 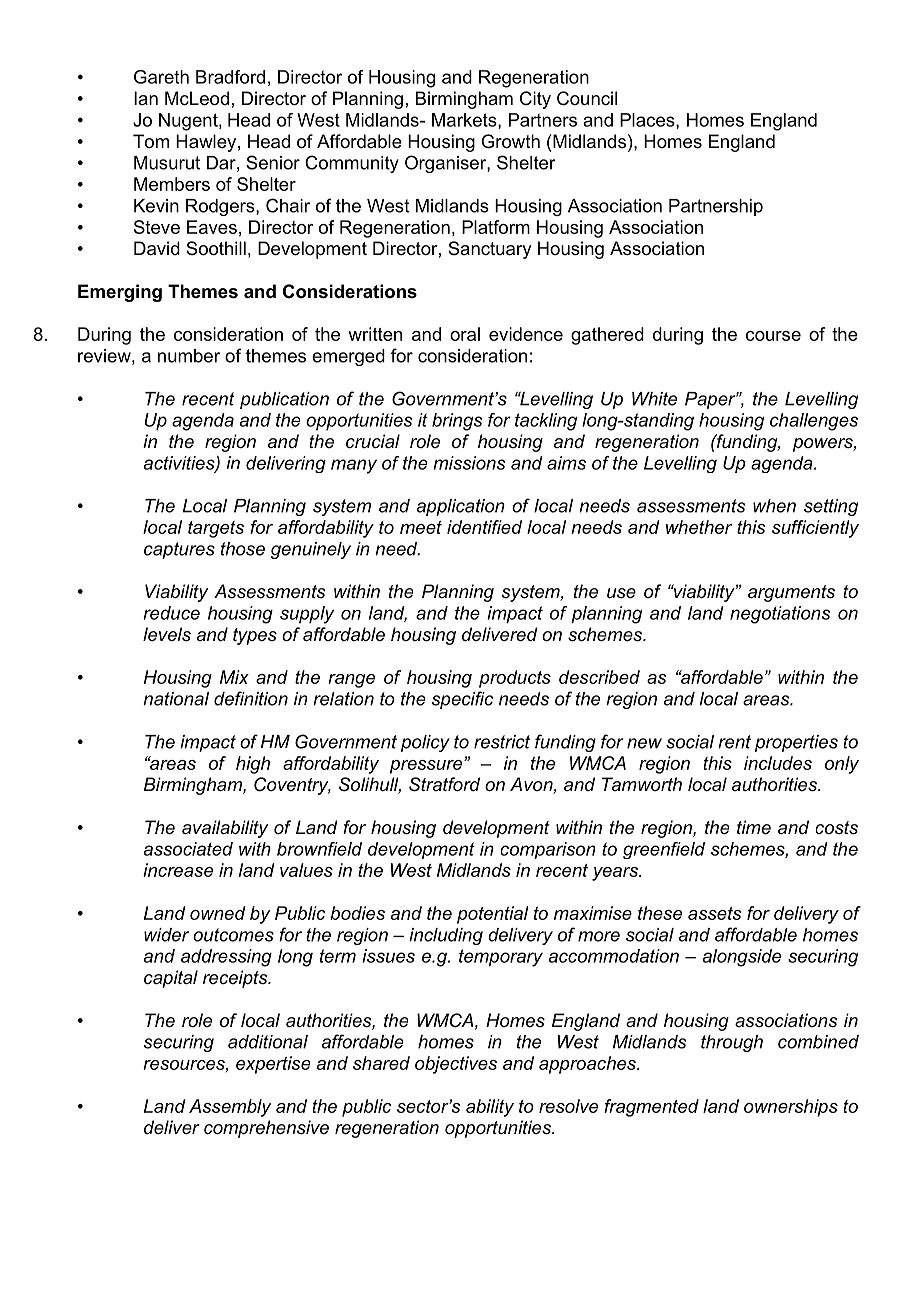 I want to click on Bradford, so click(x=230, y=77).
